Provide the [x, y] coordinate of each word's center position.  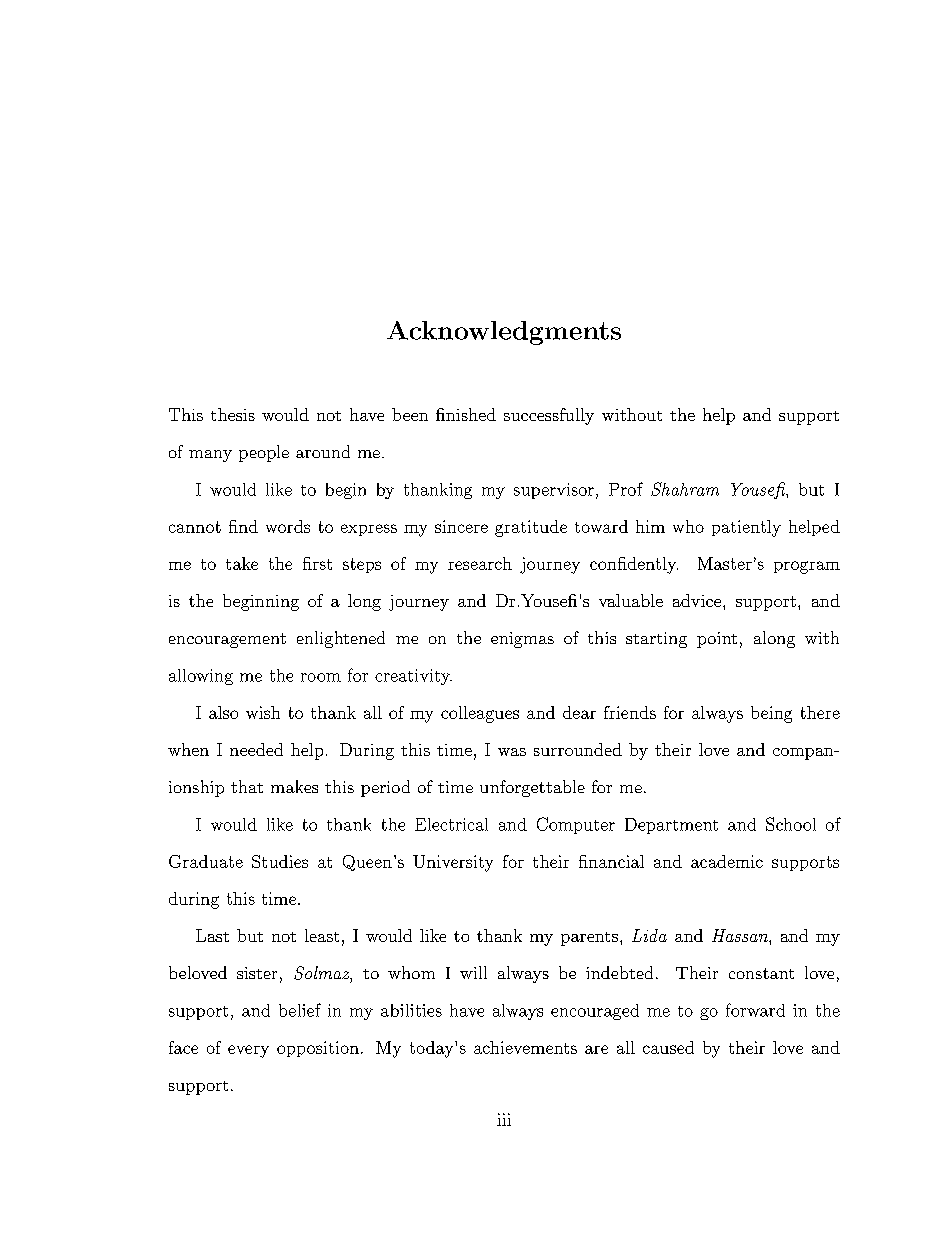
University [453, 863]
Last [212, 935]
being [771, 714]
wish [263, 712]
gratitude [531, 528]
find [243, 526]
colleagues [480, 714]
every [248, 1051]
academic [727, 861]
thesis [233, 414]
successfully [549, 416]
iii [504, 1119]
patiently [746, 528]
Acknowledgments [504, 333]
